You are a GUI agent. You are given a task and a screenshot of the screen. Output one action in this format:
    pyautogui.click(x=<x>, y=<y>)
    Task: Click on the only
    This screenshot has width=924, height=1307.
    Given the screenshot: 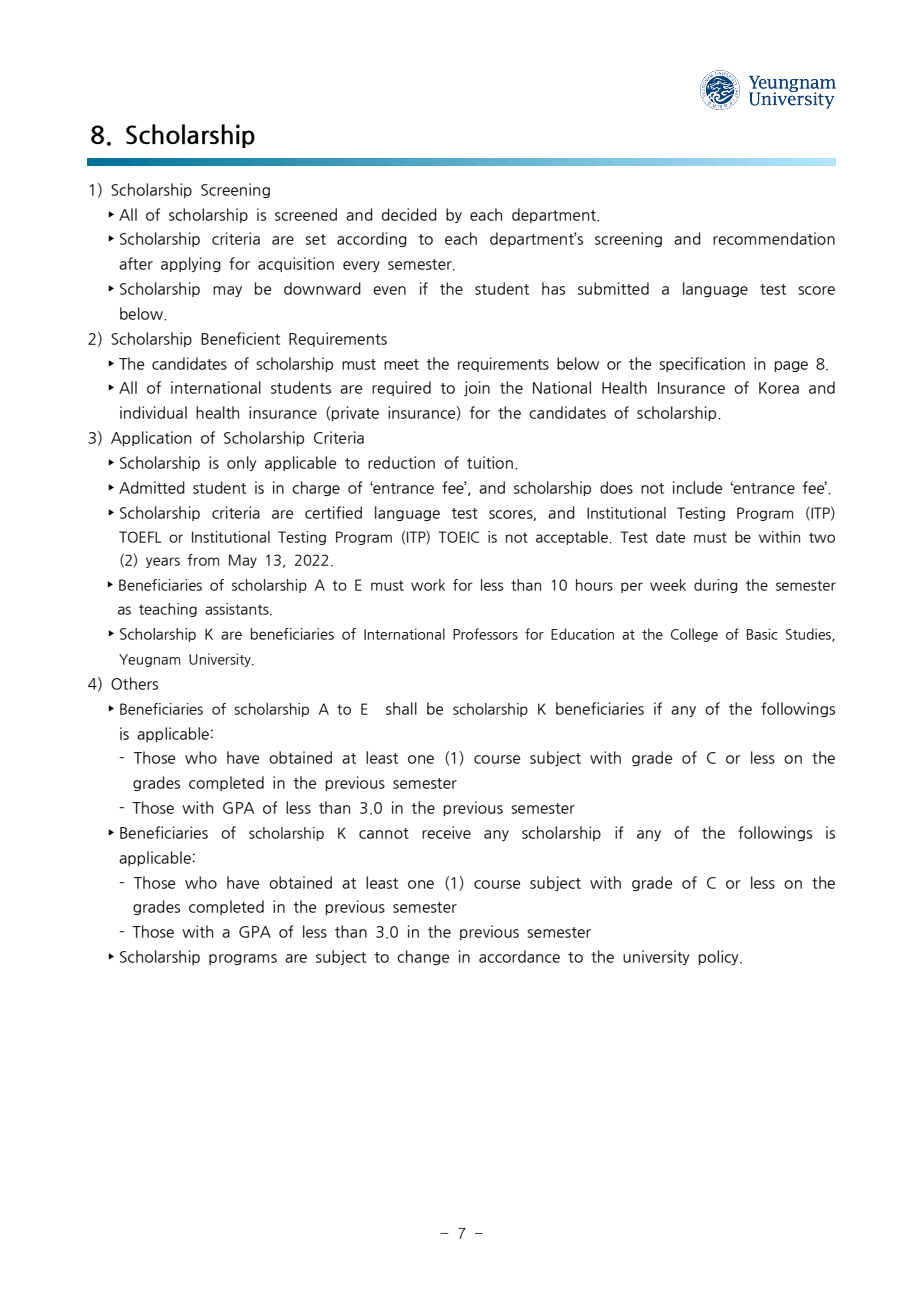 What is the action you would take?
    pyautogui.click(x=242, y=463)
